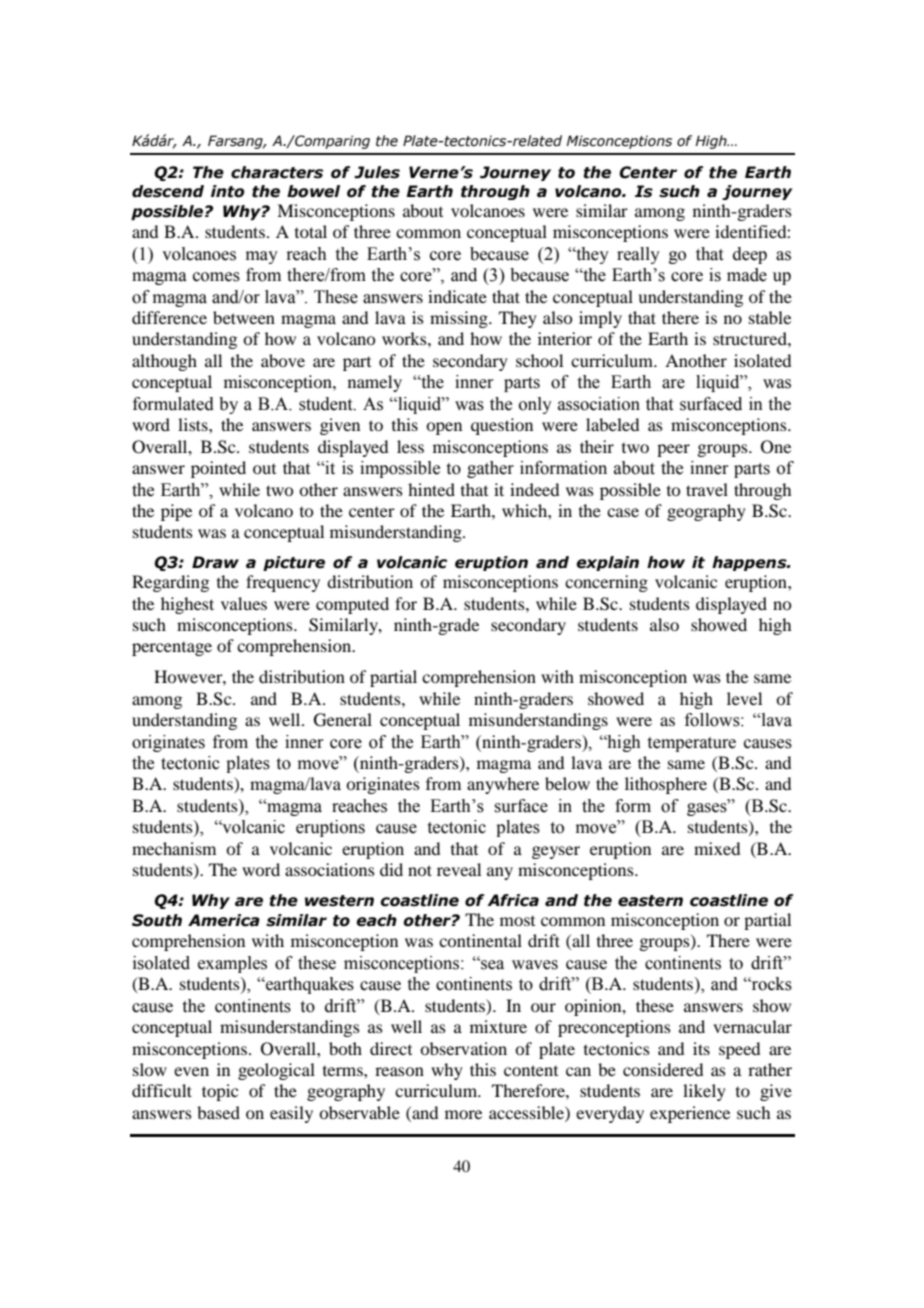 The width and height of the page is (924, 1308). Describe the element at coordinates (220, 1092) in the page. I see `topic` at that location.
